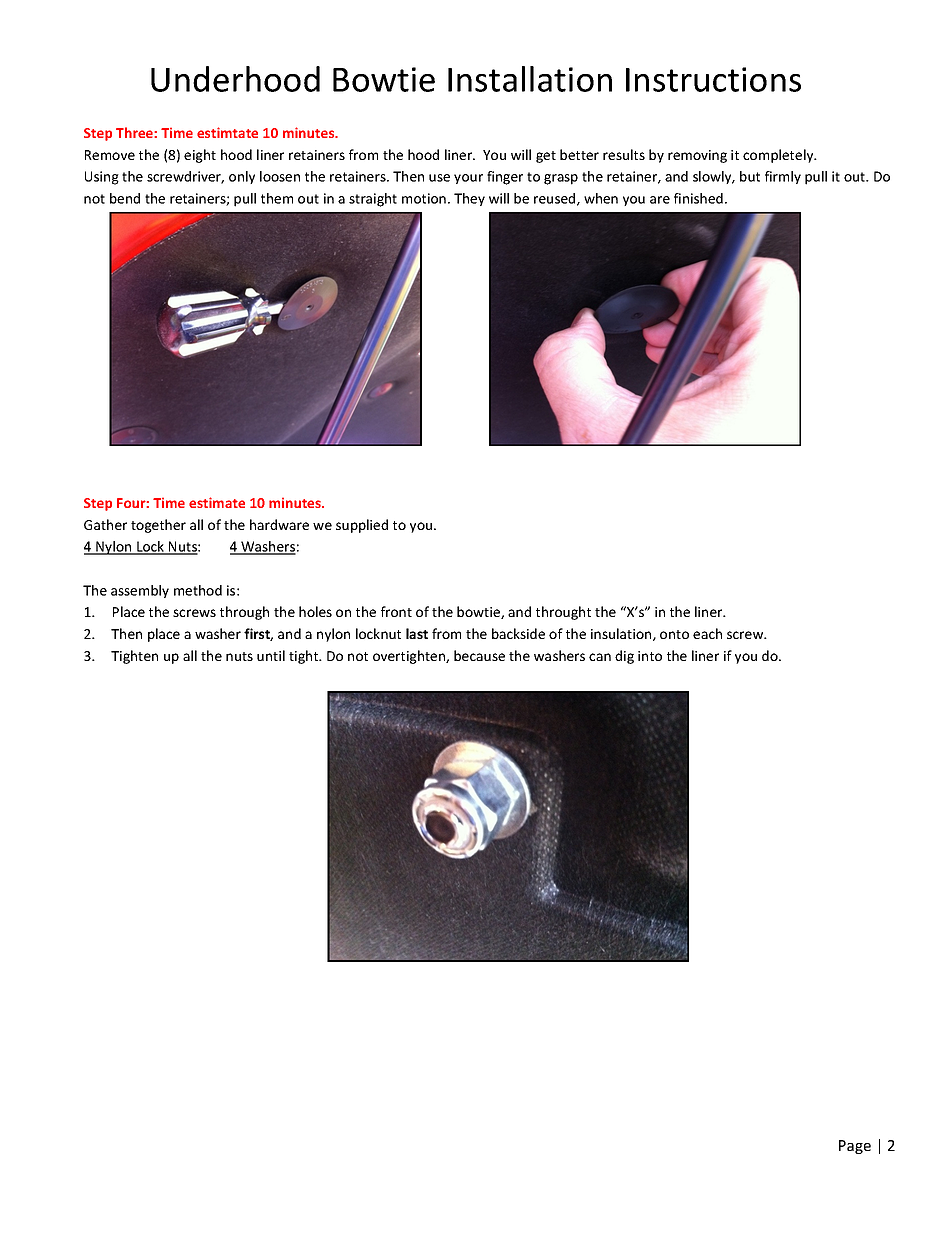  I want to click on estimate, so click(217, 502).
